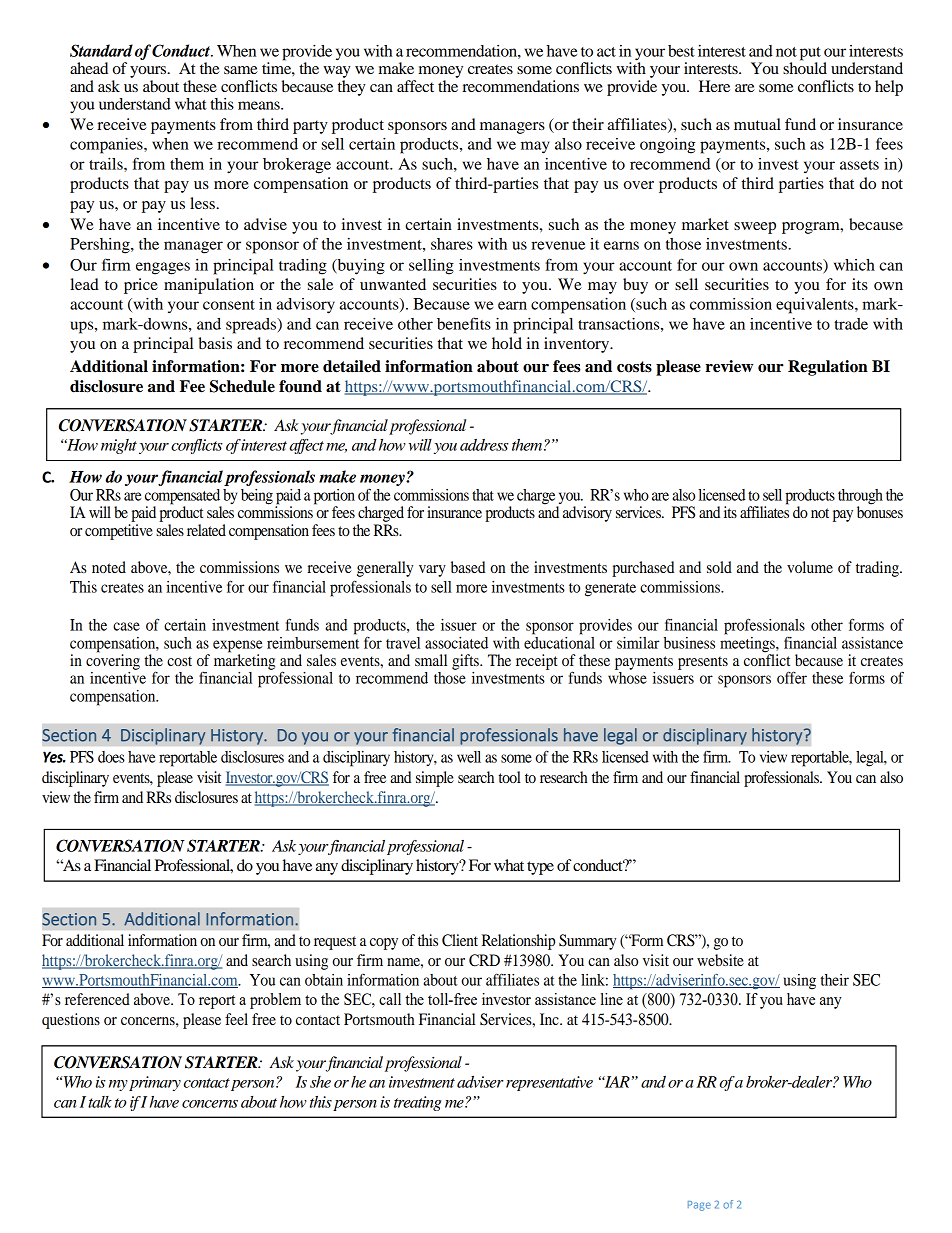  What do you see at coordinates (805, 67) in the screenshot?
I see `should` at bounding box center [805, 67].
